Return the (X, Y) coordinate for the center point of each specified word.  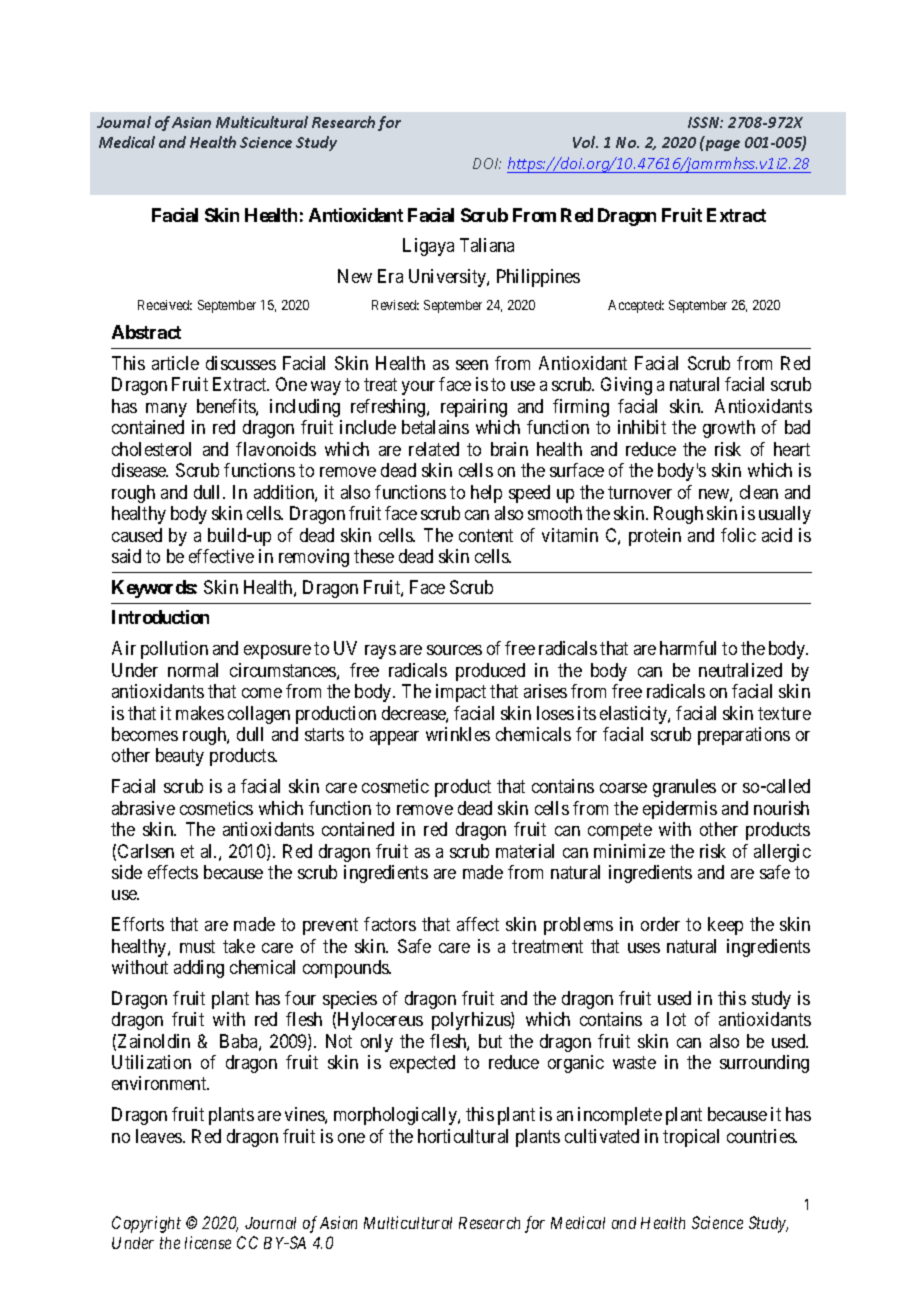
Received (165, 305)
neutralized (740, 670)
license (208, 1242)
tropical (691, 1138)
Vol (585, 142)
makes (200, 713)
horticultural (463, 1136)
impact (461, 693)
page (721, 144)
